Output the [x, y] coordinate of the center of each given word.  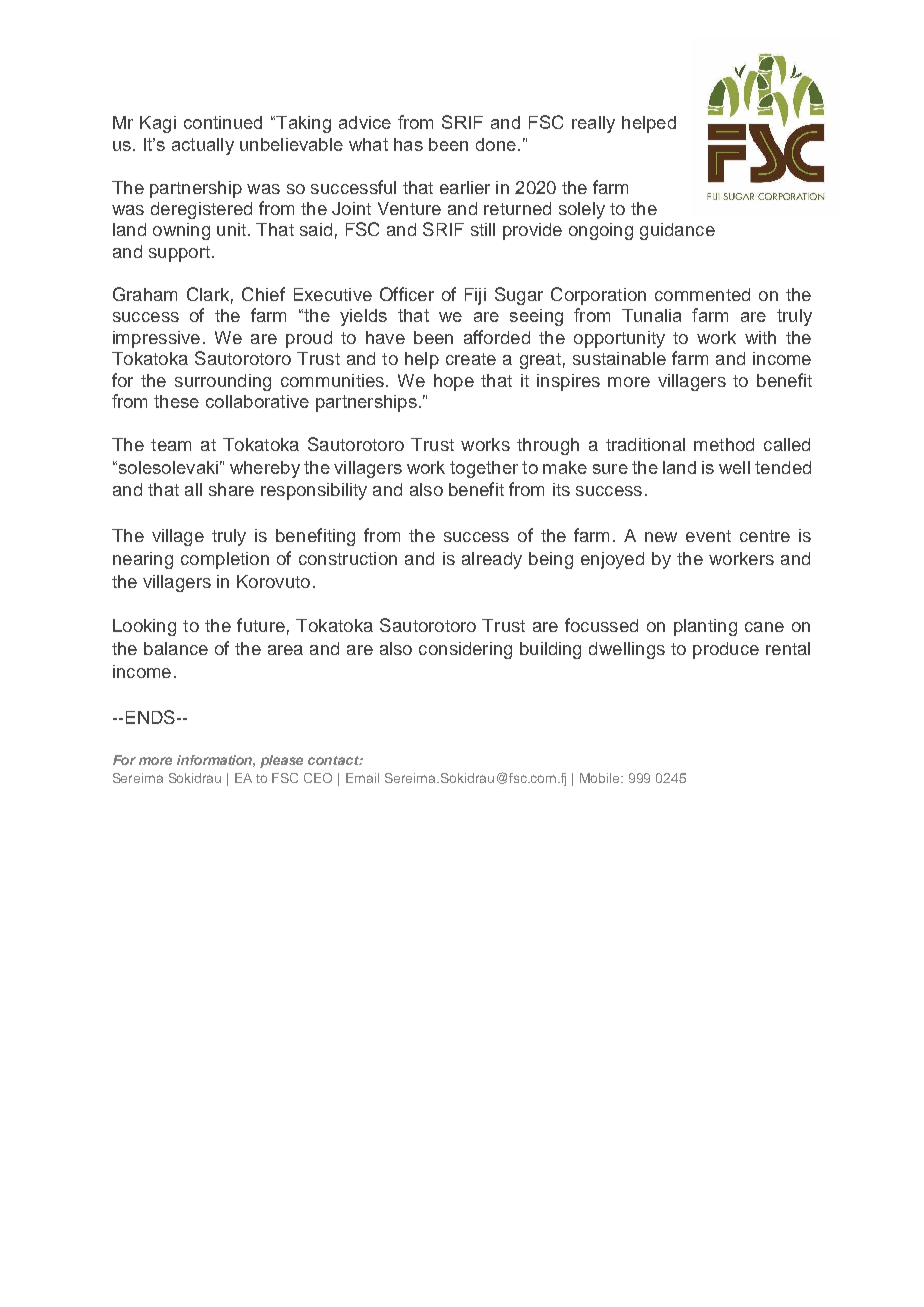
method [724, 444]
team [171, 445]
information [216, 761]
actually [203, 146]
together [484, 469]
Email [362, 778]
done [496, 144]
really [593, 124]
